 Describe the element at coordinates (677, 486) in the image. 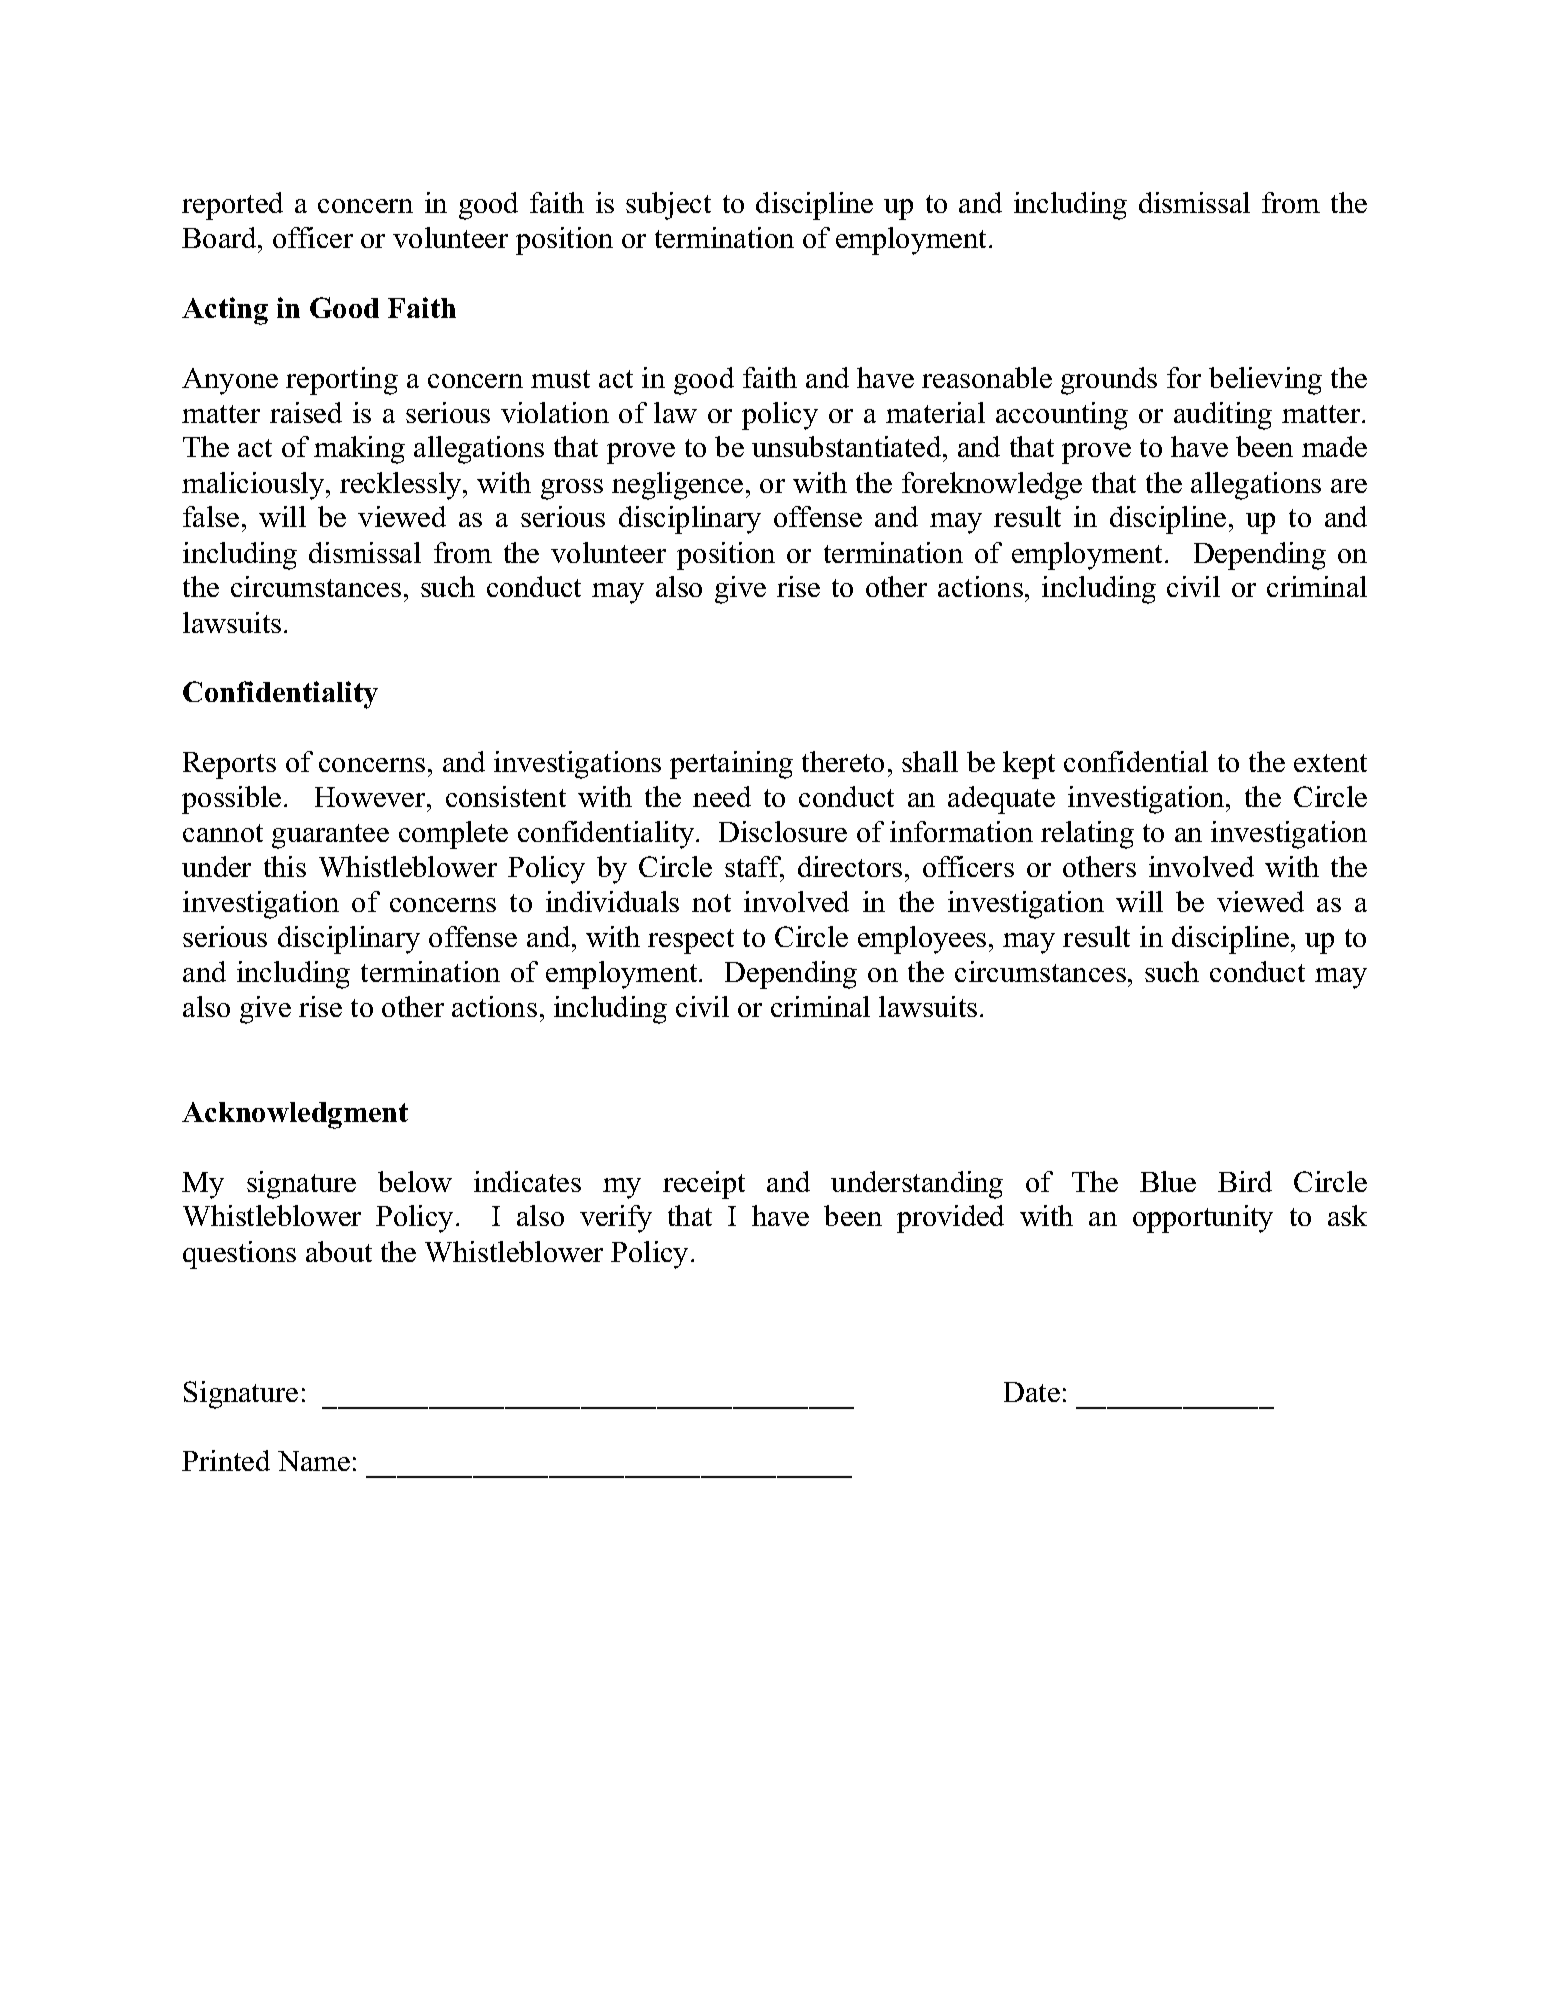

I see `negligence` at that location.
